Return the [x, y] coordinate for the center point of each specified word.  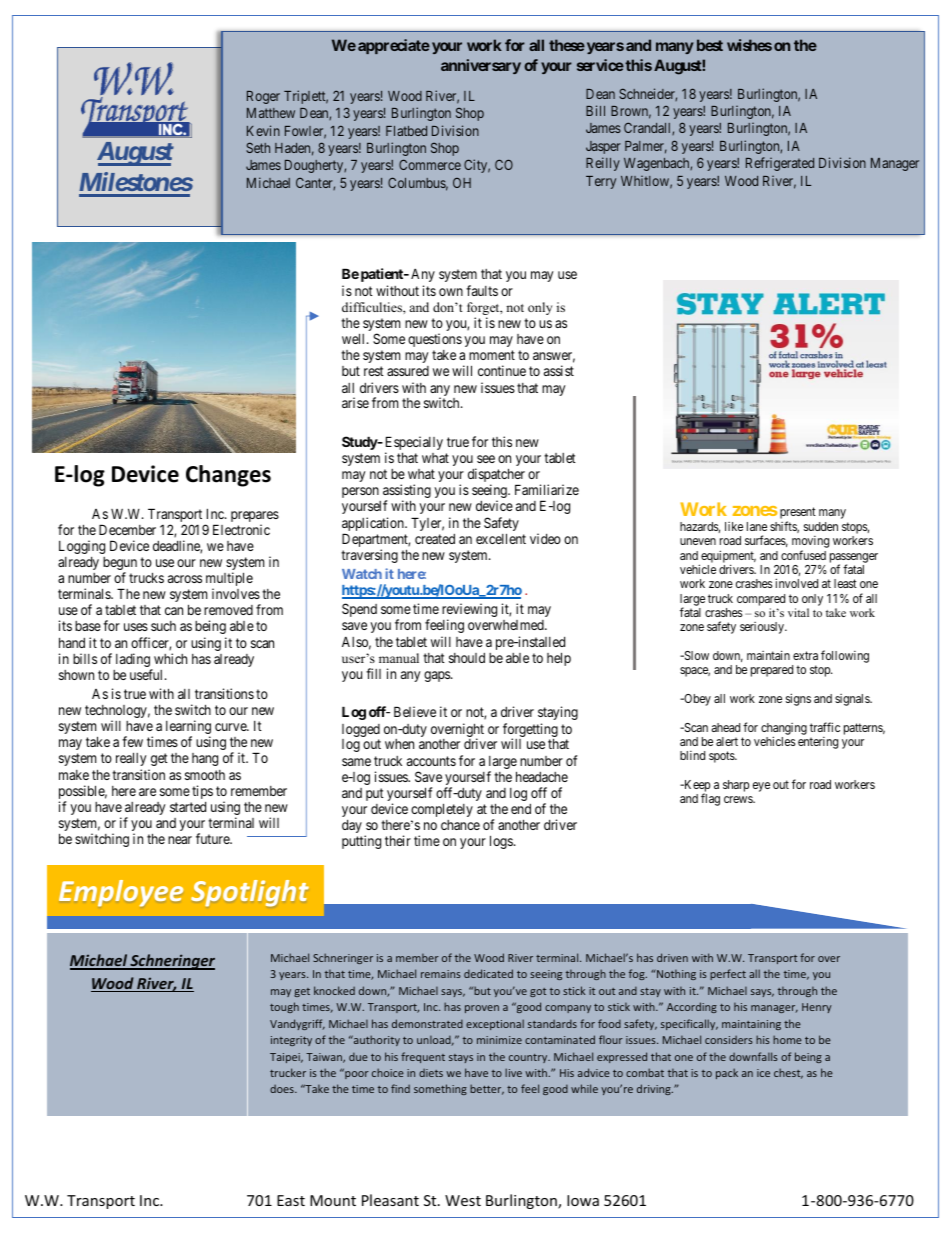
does [283, 1089]
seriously [763, 628]
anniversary [481, 66]
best [710, 45]
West [463, 1200]
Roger [263, 97]
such [163, 626]
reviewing [469, 611]
